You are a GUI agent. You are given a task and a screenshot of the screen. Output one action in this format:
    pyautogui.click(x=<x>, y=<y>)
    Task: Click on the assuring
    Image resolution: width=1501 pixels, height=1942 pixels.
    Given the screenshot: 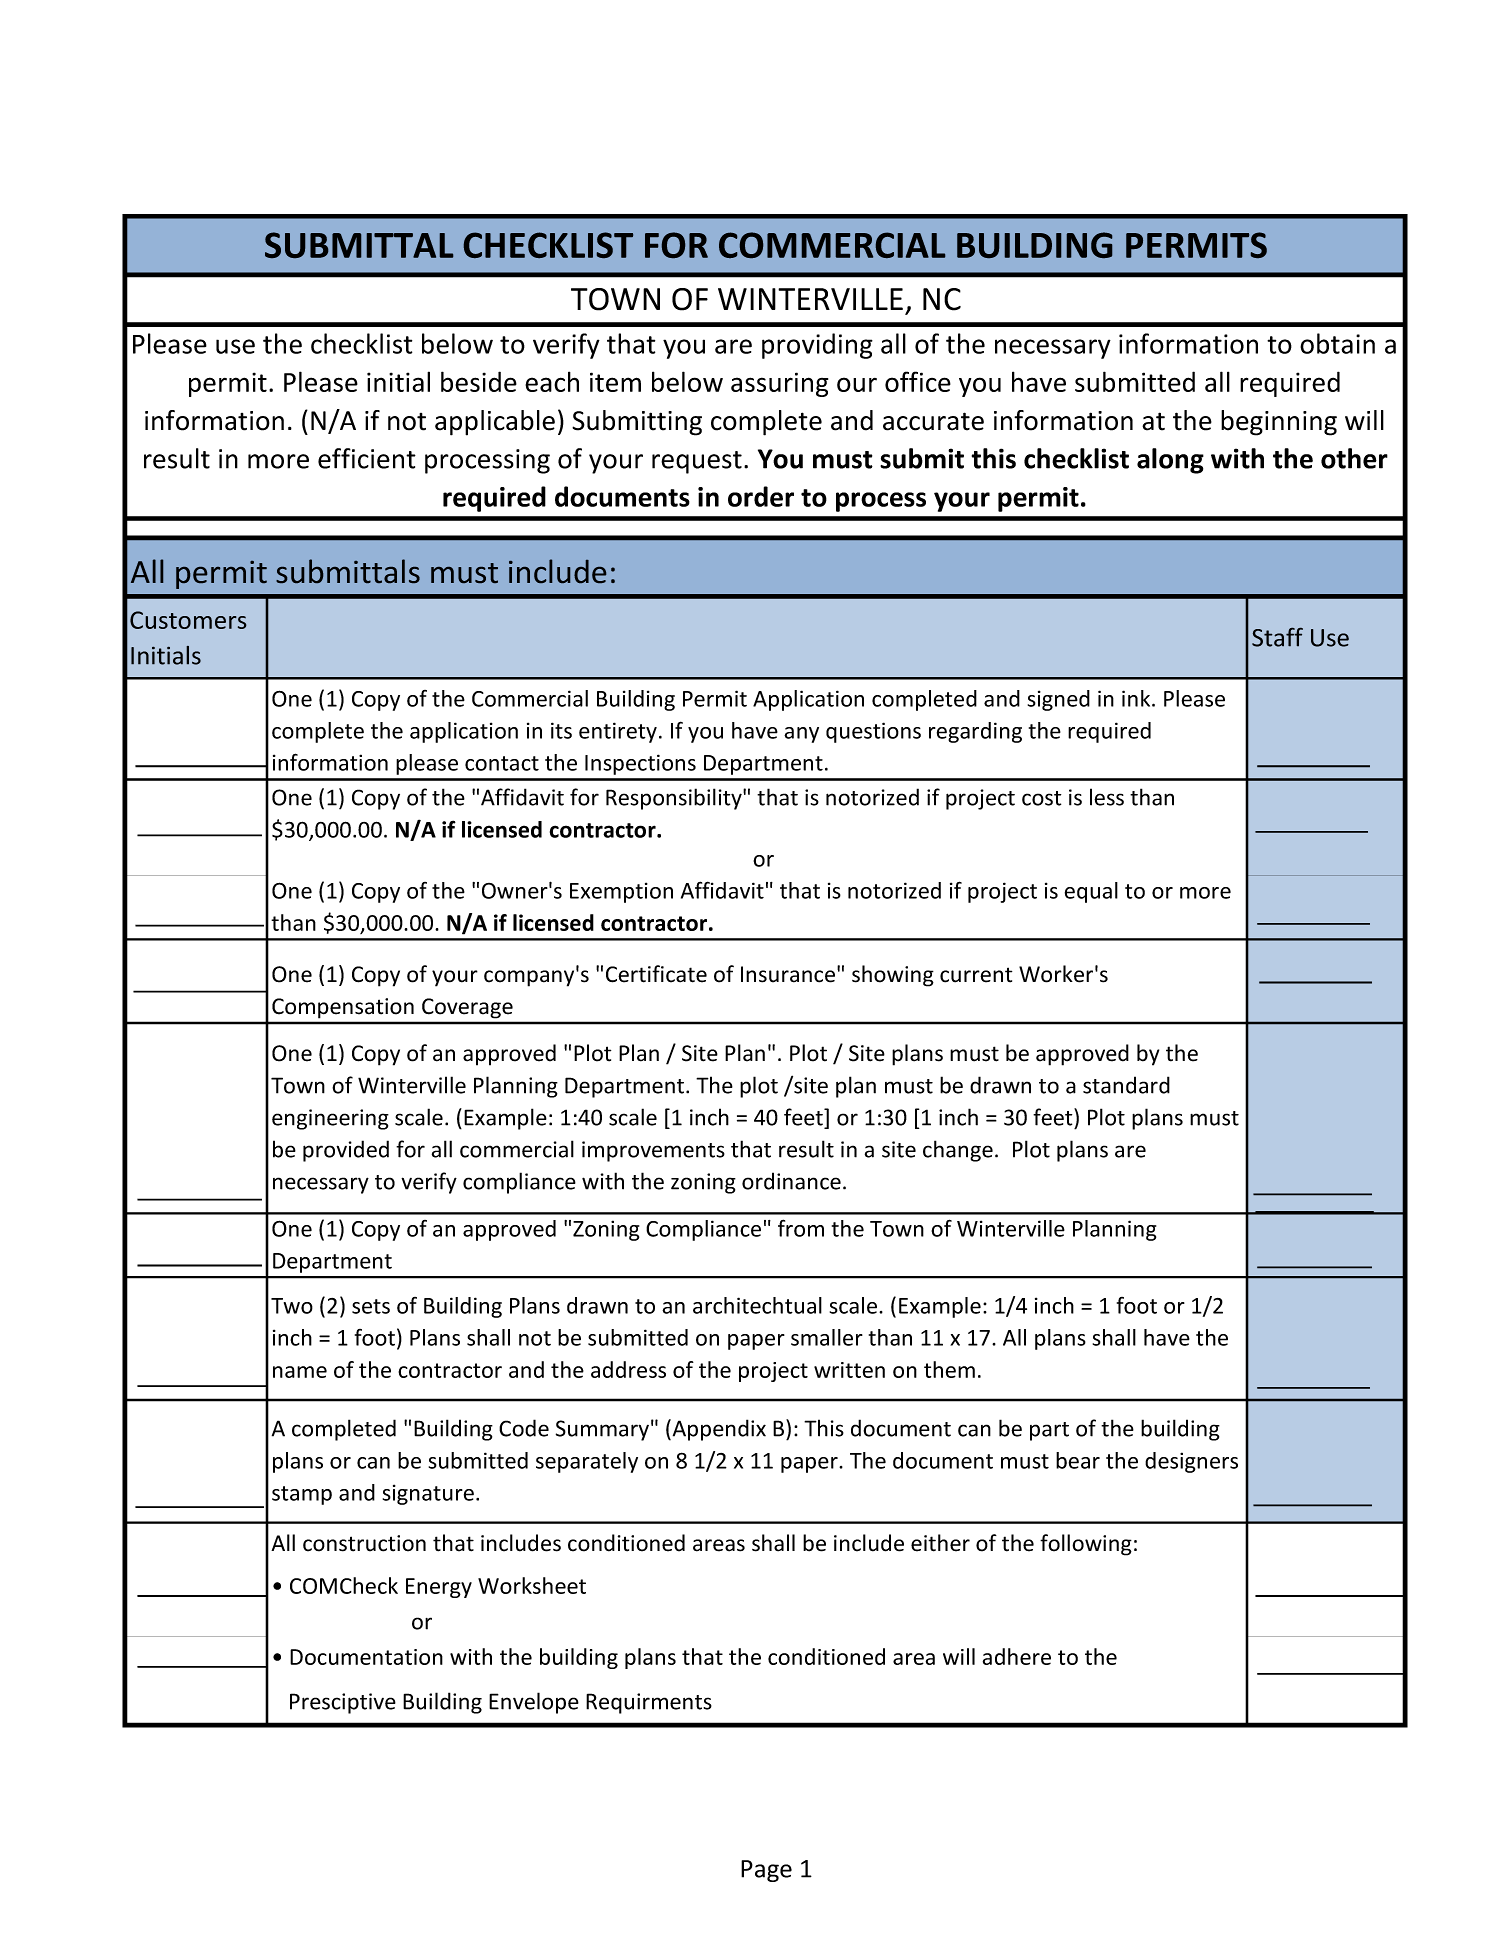 What is the action you would take?
    pyautogui.click(x=779, y=384)
